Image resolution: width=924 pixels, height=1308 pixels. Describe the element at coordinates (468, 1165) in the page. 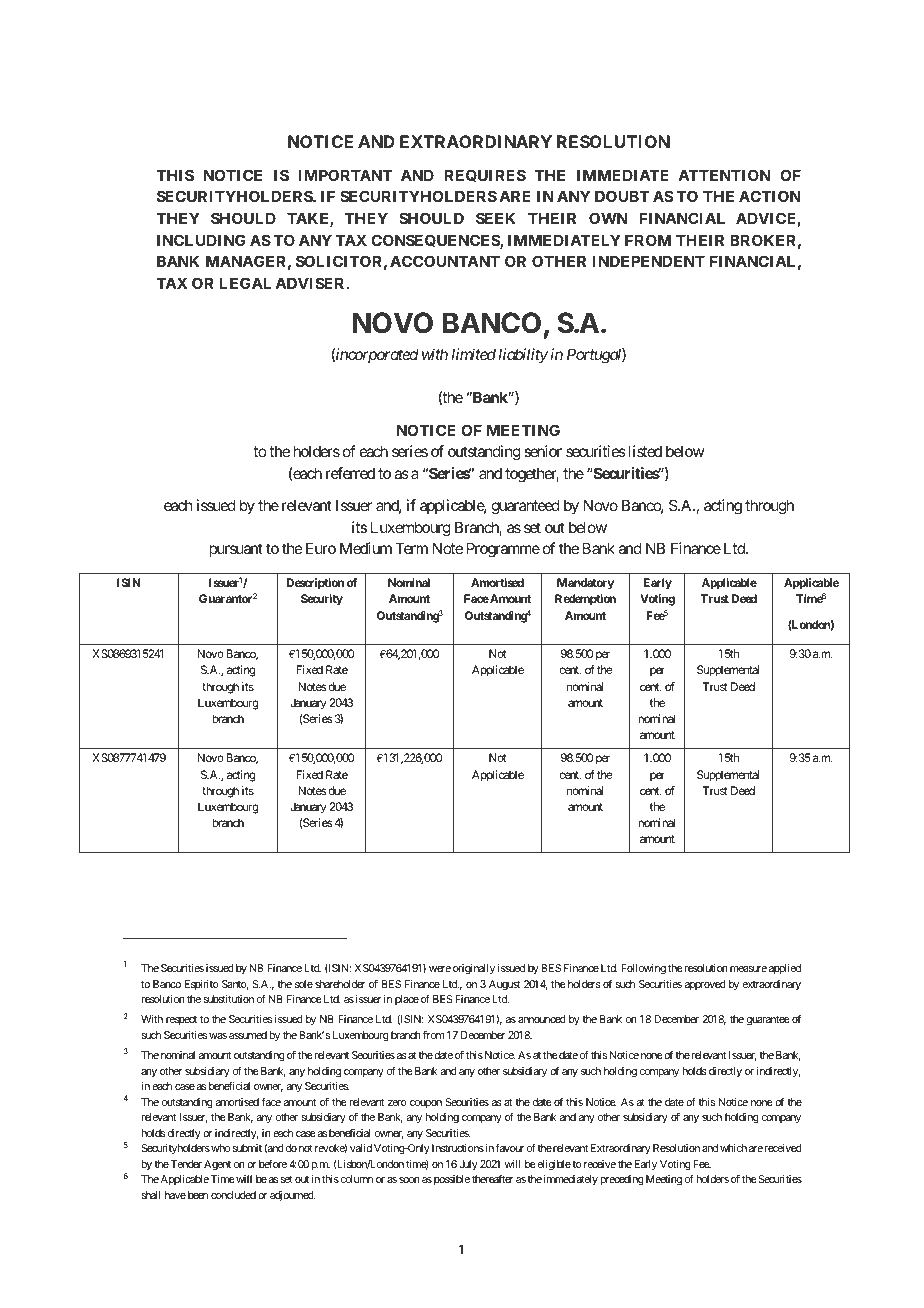

I see `July` at that location.
